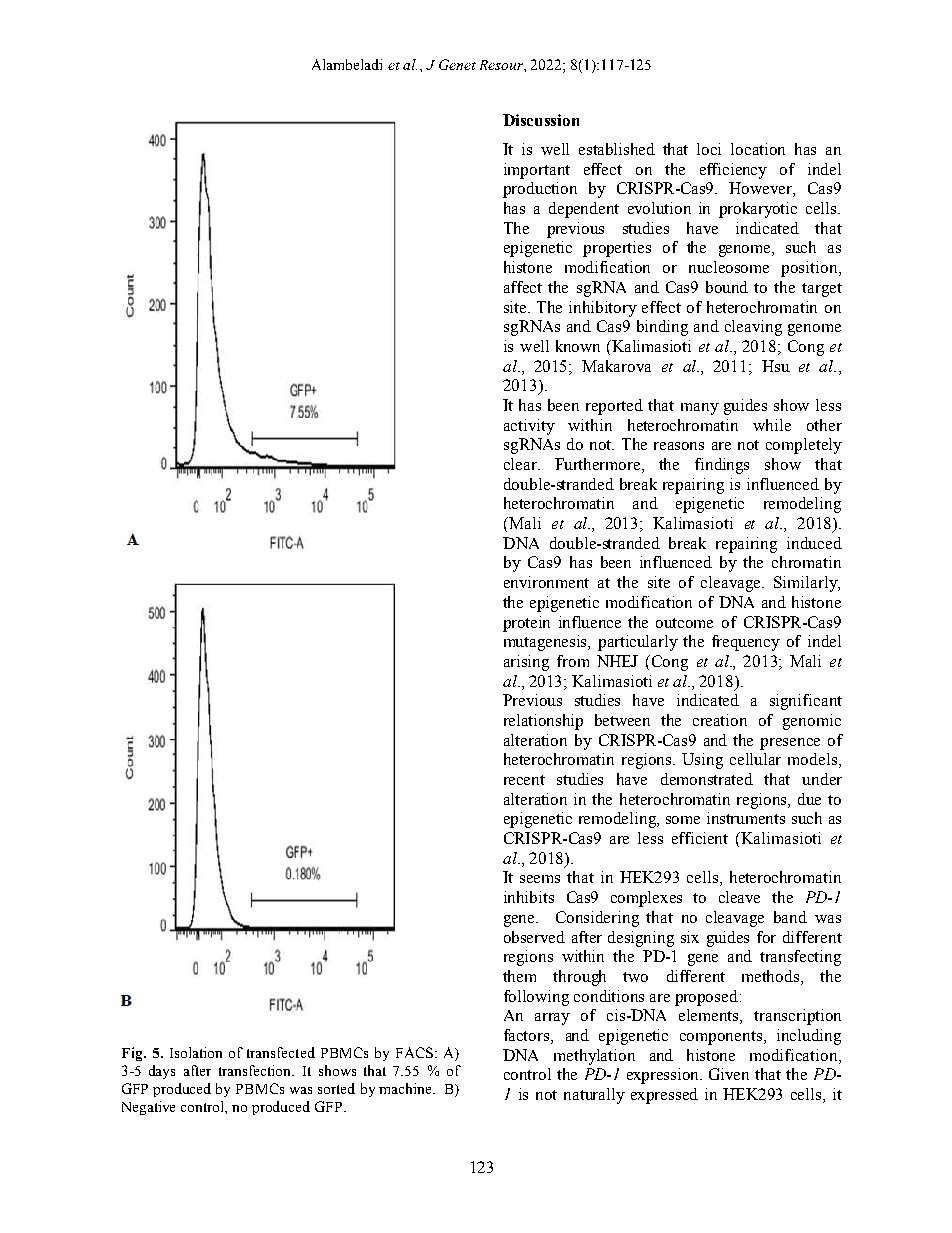 The height and width of the screenshot is (1233, 952). I want to click on location, so click(758, 149).
